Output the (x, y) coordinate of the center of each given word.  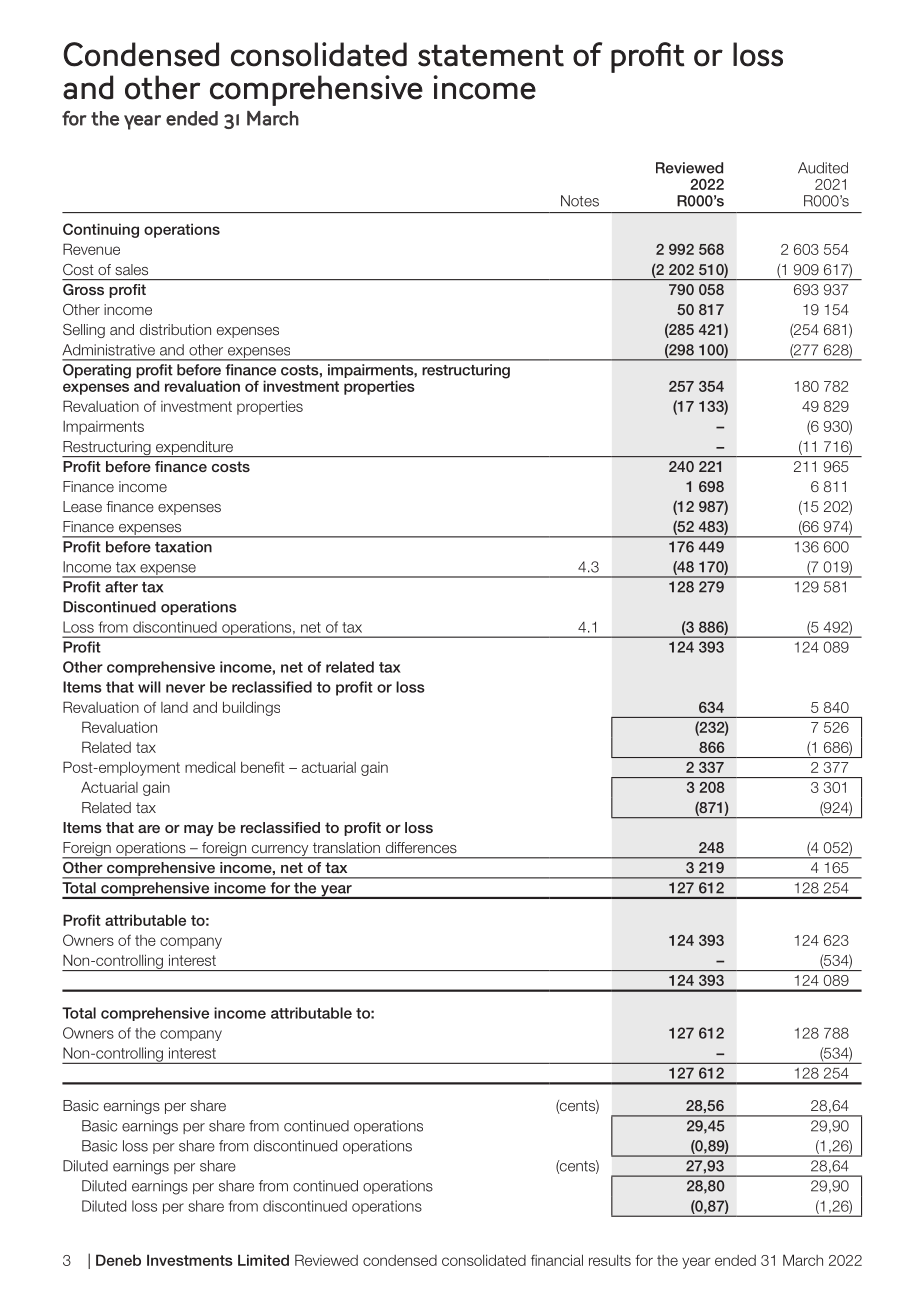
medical (210, 767)
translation (346, 847)
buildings (251, 708)
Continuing (101, 230)
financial (557, 1260)
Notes (580, 201)
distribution (175, 329)
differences (421, 847)
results (610, 1260)
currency (280, 851)
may (199, 830)
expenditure (194, 449)
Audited (823, 168)
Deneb (118, 1260)
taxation (183, 547)
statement (491, 55)
